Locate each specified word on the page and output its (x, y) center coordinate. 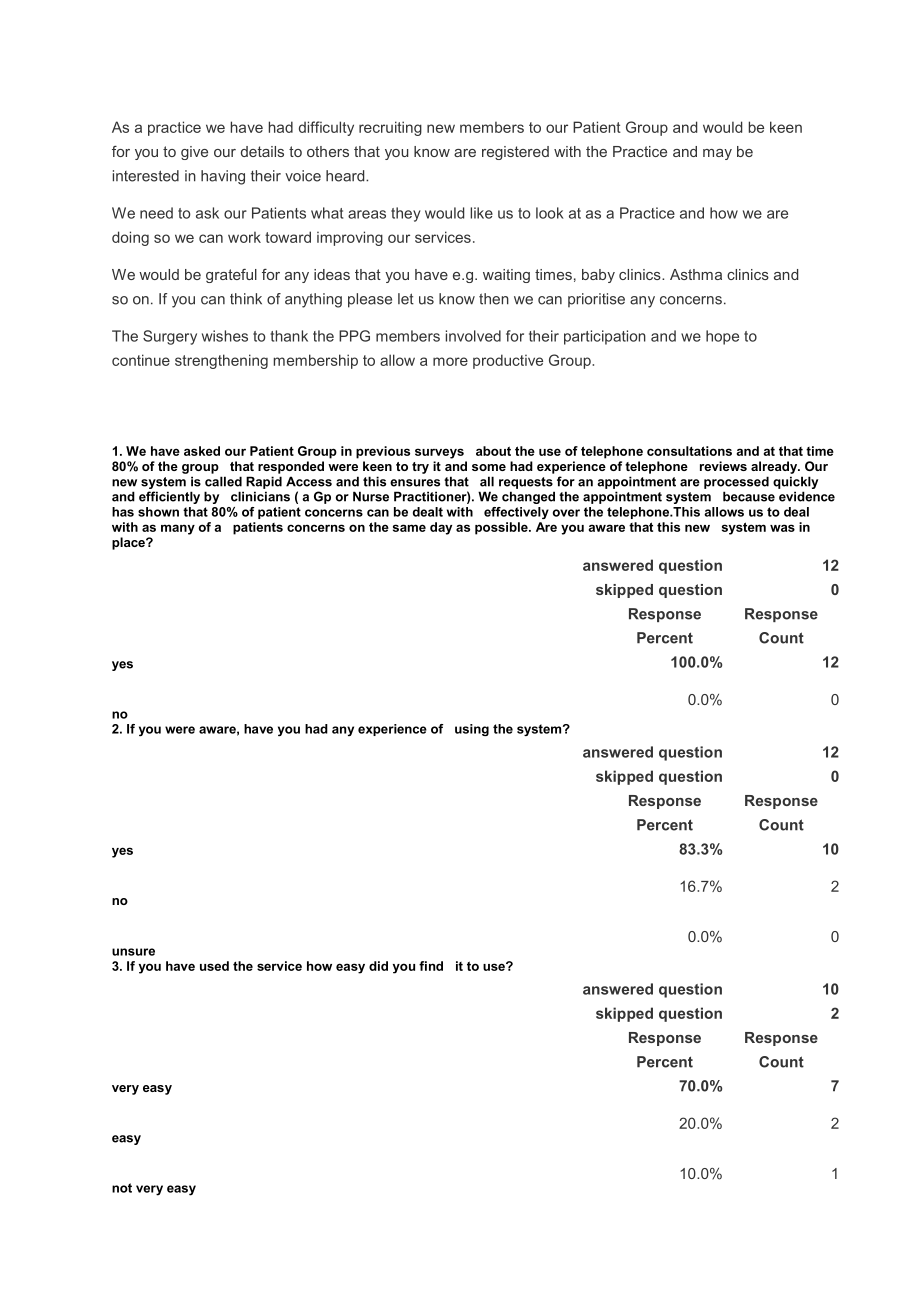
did (378, 966)
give (194, 153)
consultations (689, 451)
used (214, 966)
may (717, 154)
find (431, 966)
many (178, 529)
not (122, 1188)
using (472, 730)
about (493, 451)
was (782, 528)
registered (515, 153)
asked (202, 451)
